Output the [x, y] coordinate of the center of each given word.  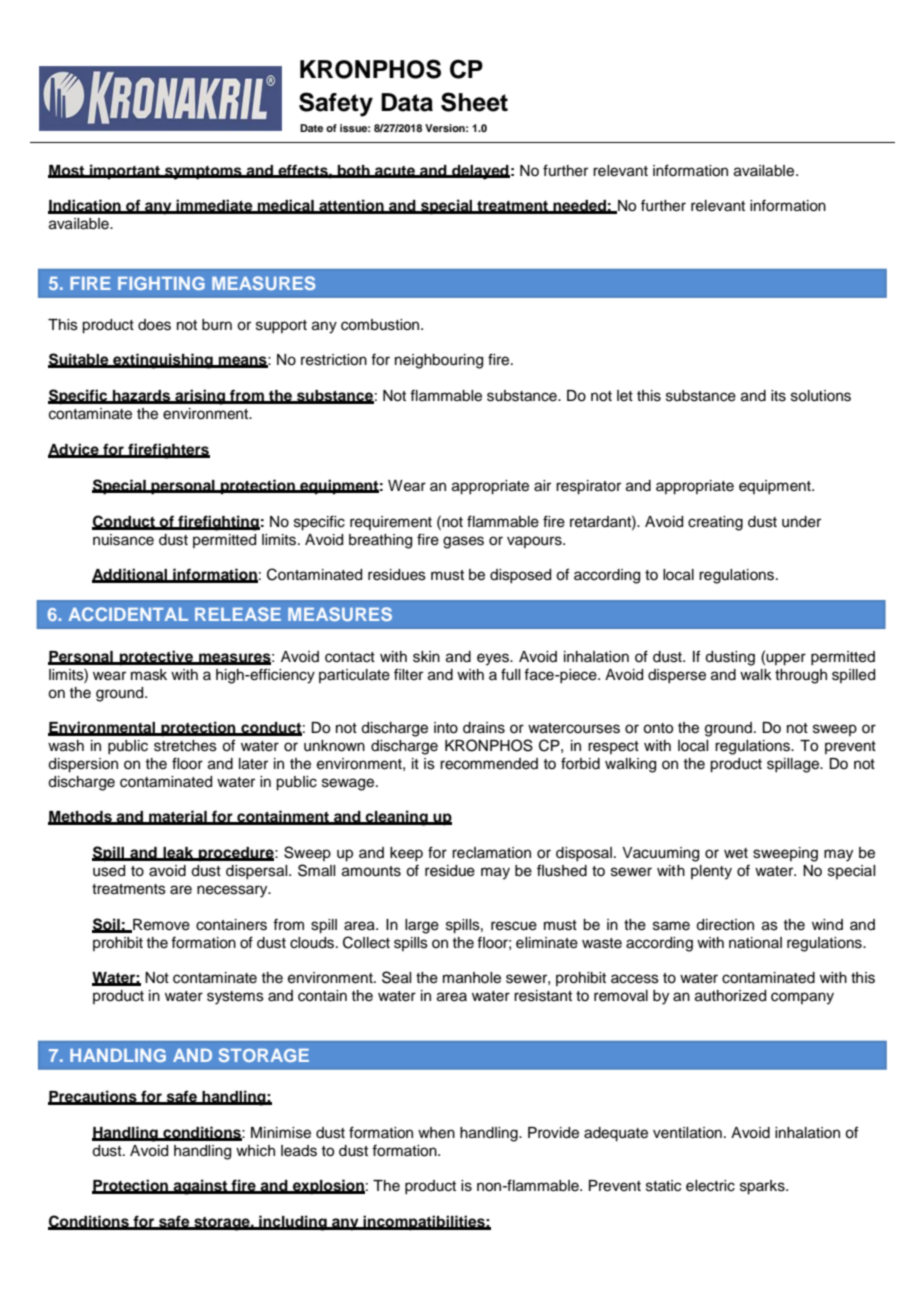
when [436, 1133]
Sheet [474, 102]
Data [407, 102]
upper [786, 659]
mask [149, 675]
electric [710, 1186]
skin [426, 657]
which [255, 1151]
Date [311, 128]
